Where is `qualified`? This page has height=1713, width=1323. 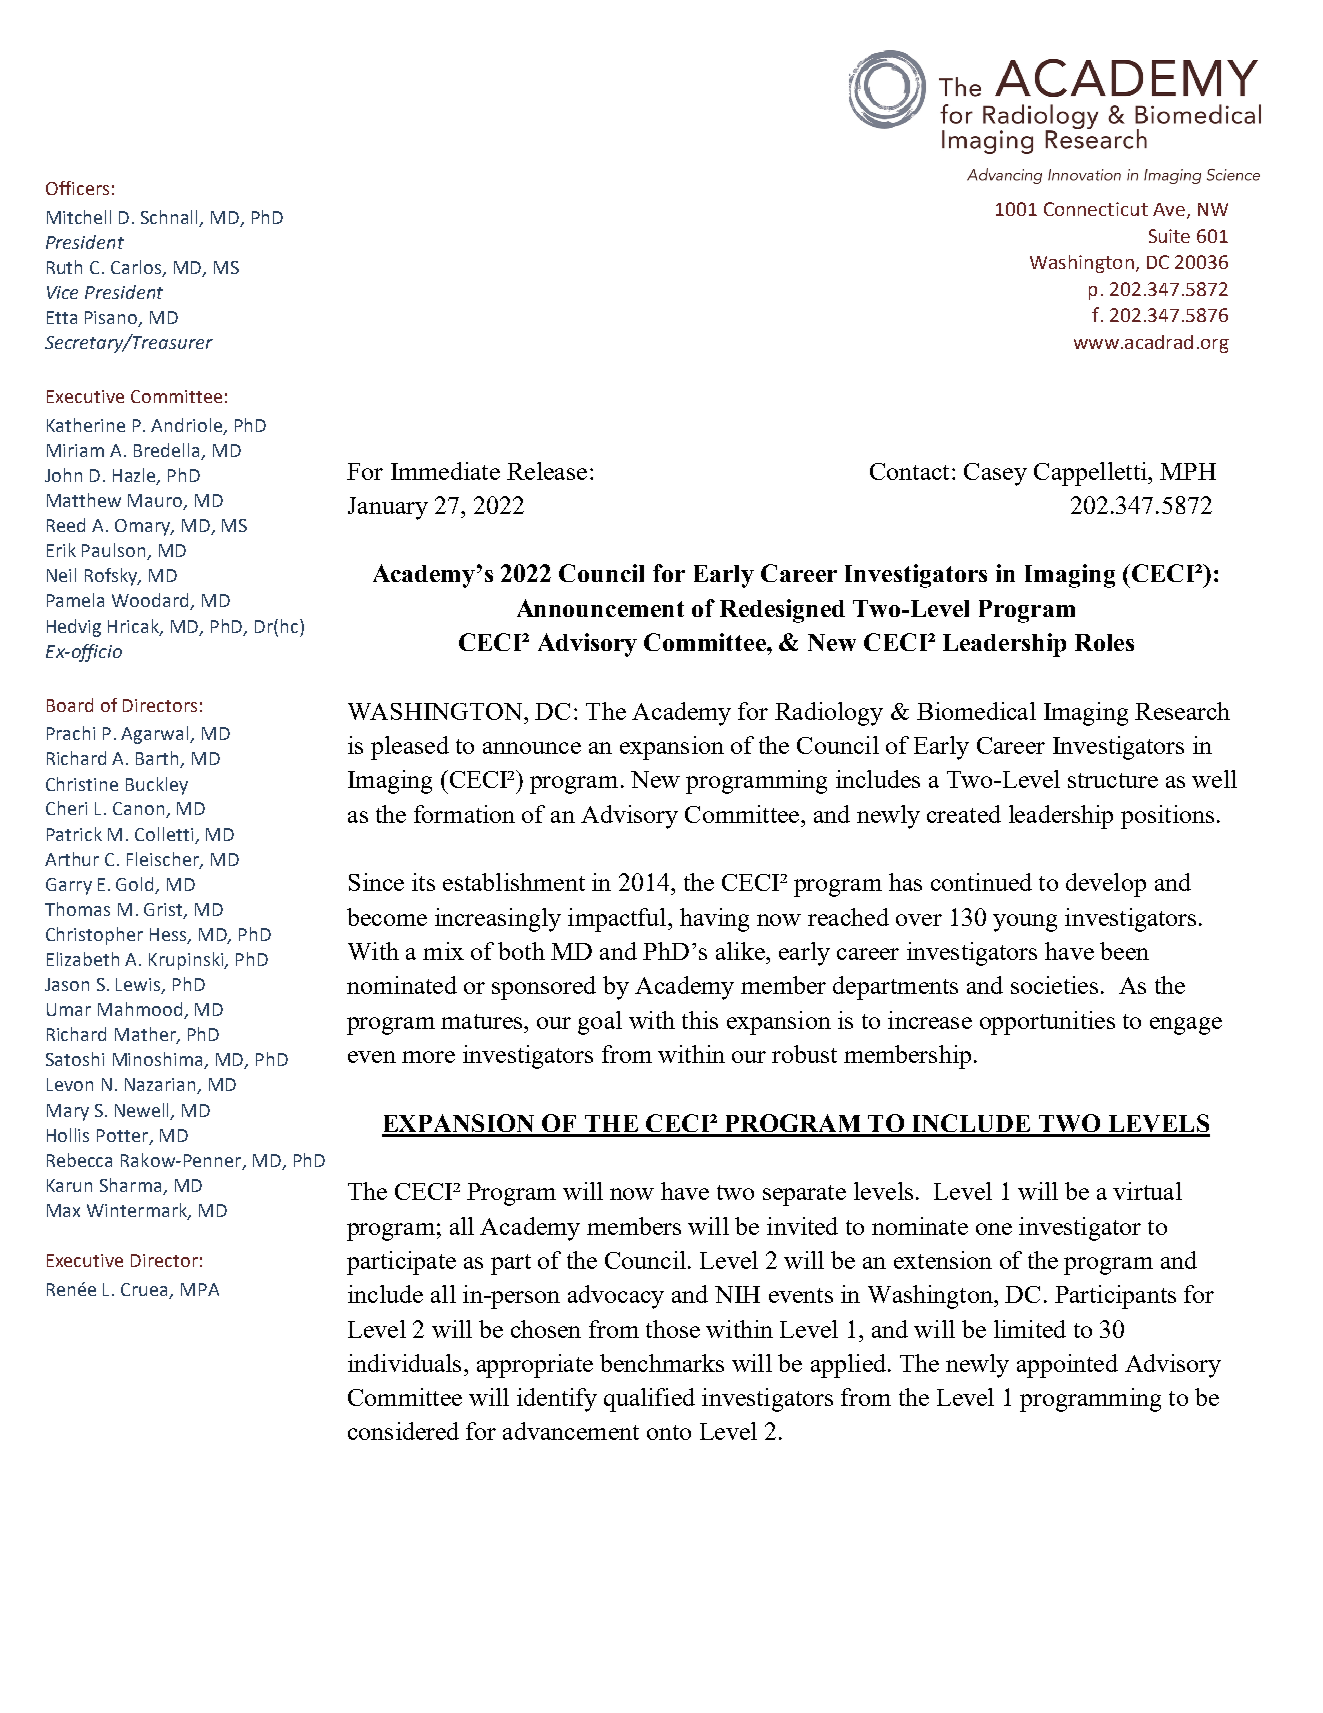
qualified is located at coordinates (649, 1400).
